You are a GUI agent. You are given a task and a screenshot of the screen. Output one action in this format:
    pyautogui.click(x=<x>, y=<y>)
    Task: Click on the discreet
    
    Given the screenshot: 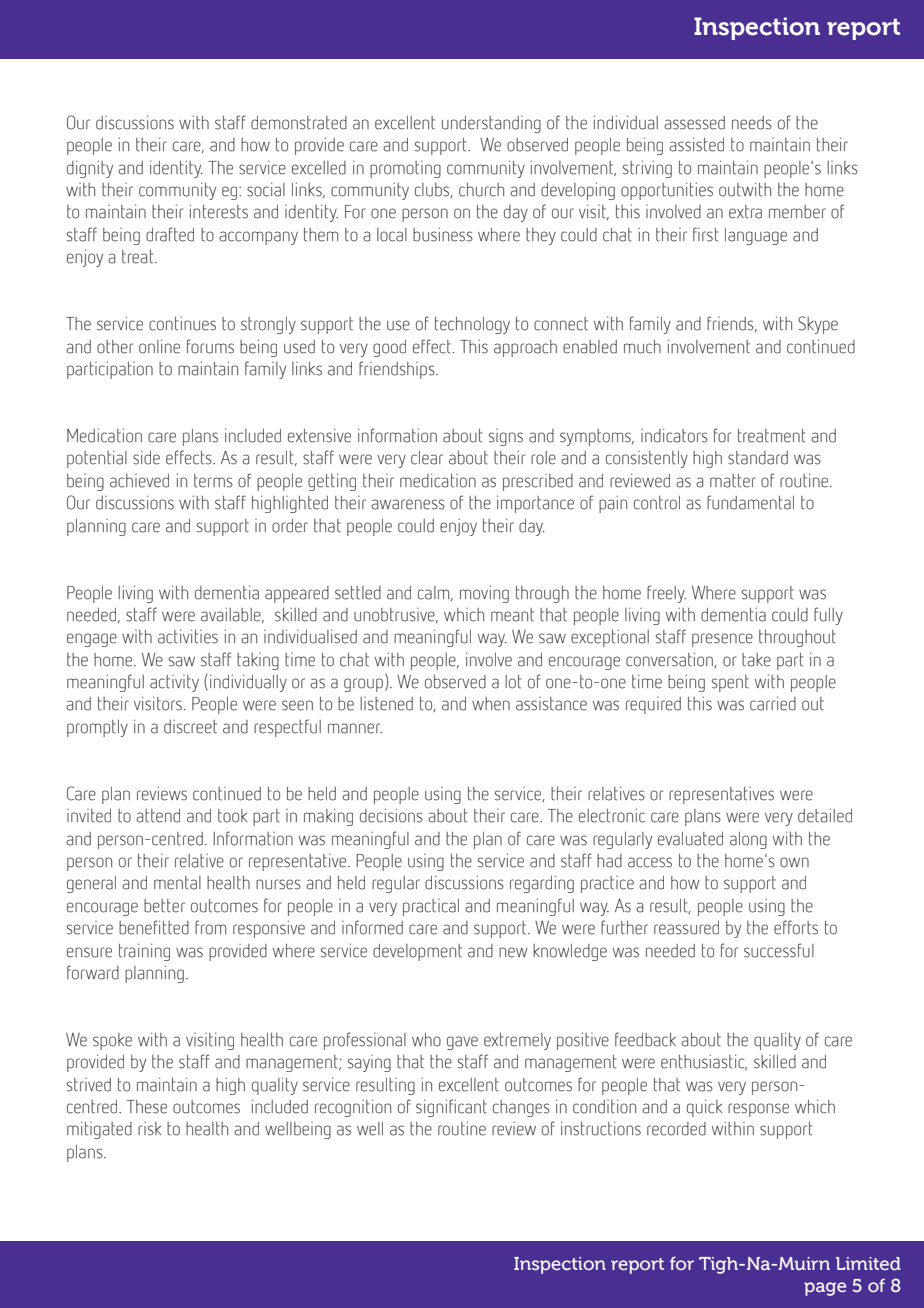 What is the action you would take?
    pyautogui.click(x=190, y=727)
